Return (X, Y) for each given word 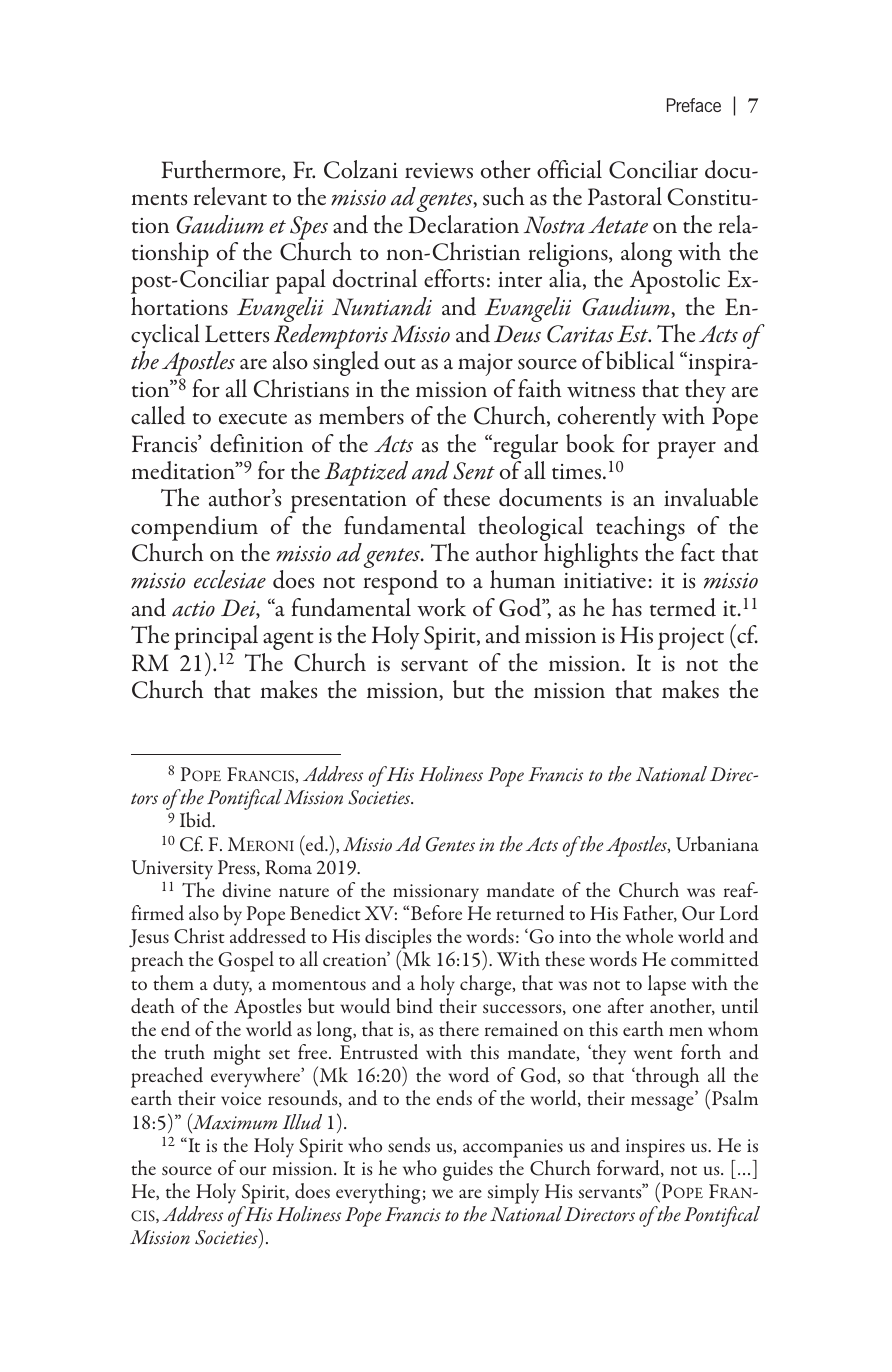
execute (253, 418)
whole (649, 935)
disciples (398, 940)
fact (698, 552)
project (691, 638)
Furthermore (222, 170)
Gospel (246, 961)
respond (400, 582)
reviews (439, 171)
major (485, 364)
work (441, 607)
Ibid (197, 820)
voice (241, 1098)
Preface (694, 105)
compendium (194, 528)
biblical (640, 360)
